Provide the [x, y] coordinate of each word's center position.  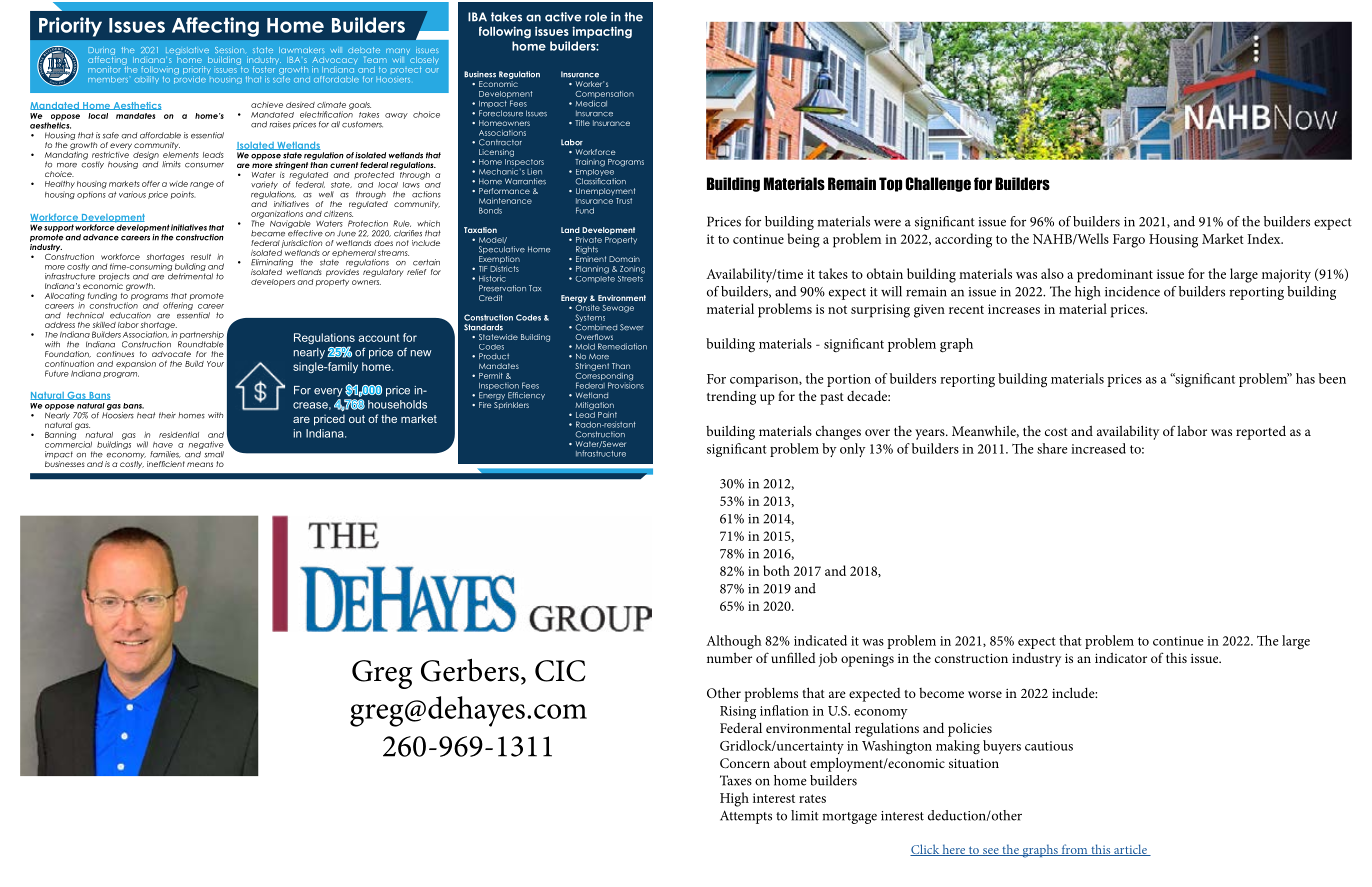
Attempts [746, 817]
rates [812, 798]
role [596, 17]
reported [1261, 432]
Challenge [938, 184]
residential [179, 435]
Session [230, 50]
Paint [607, 415]
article [1130, 850]
